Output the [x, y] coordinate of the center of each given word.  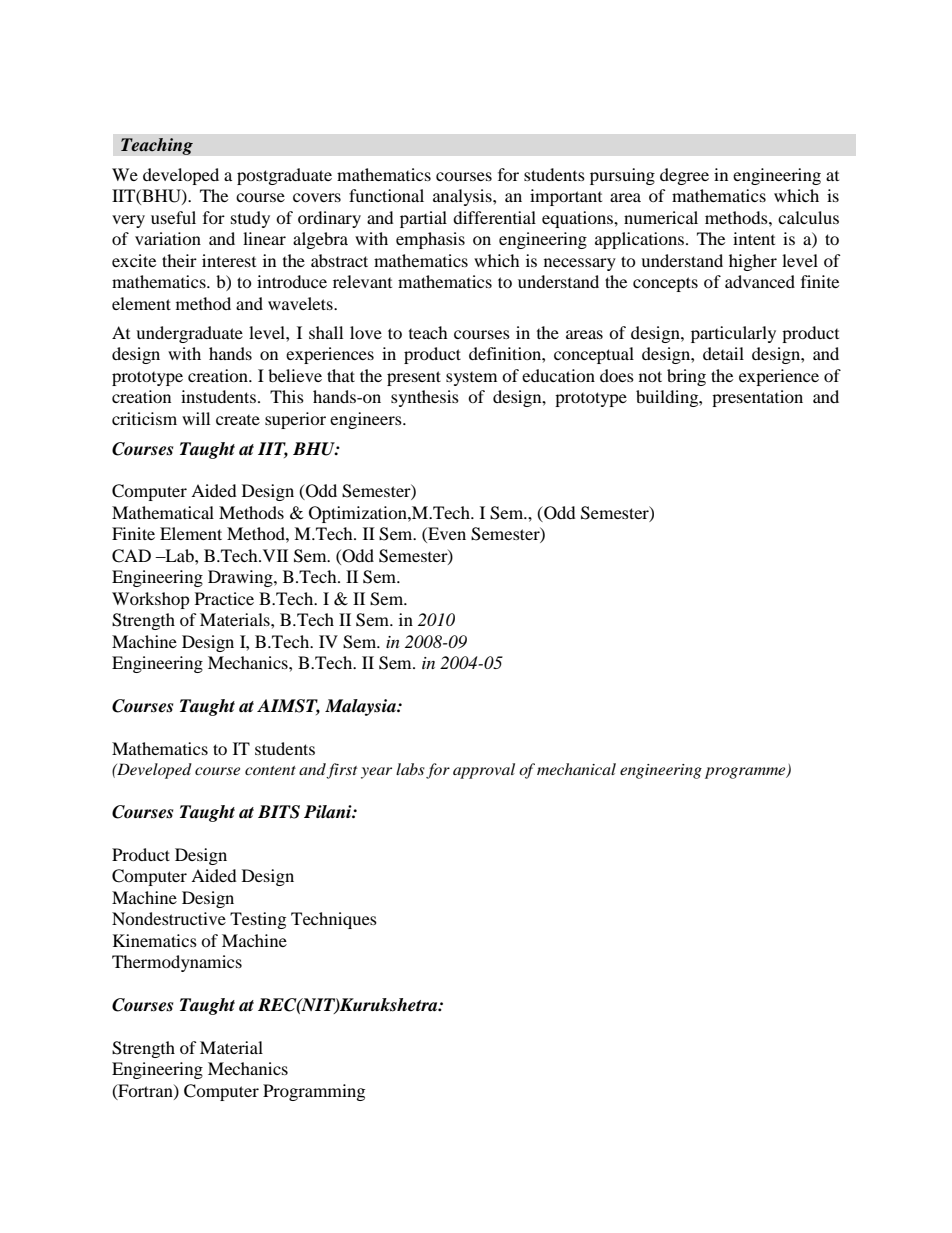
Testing [258, 920]
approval [484, 771]
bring [686, 377]
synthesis [425, 398]
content [270, 770]
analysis [463, 197]
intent [754, 238]
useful [173, 217]
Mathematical [163, 512]
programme [746, 773]
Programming [314, 1092]
